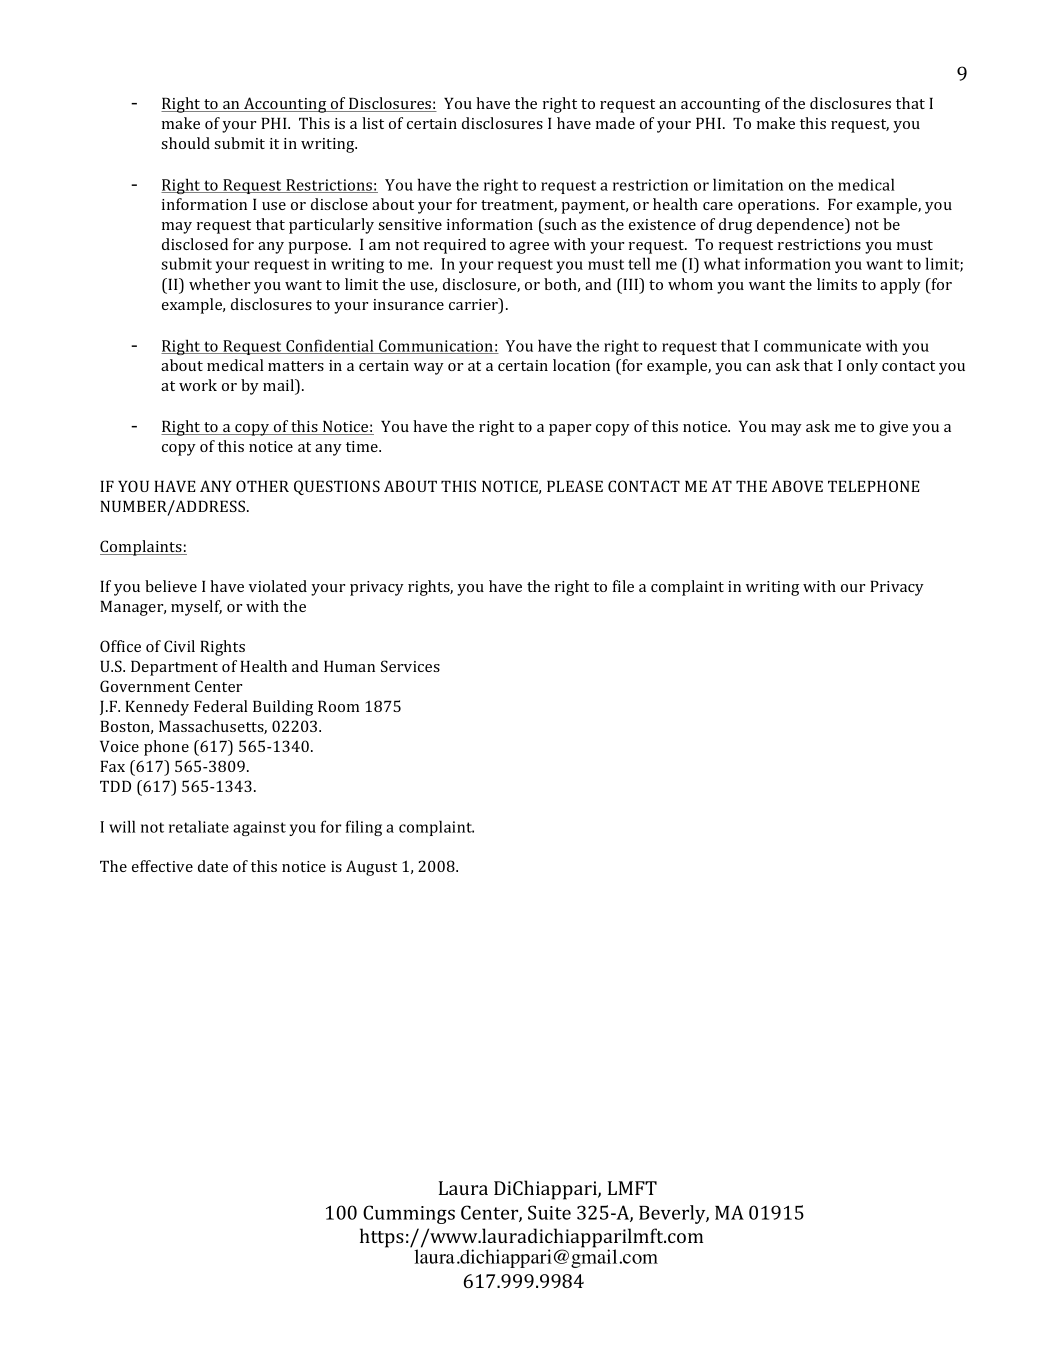 This image has width=1045, height=1352. I want to click on file, so click(623, 586).
